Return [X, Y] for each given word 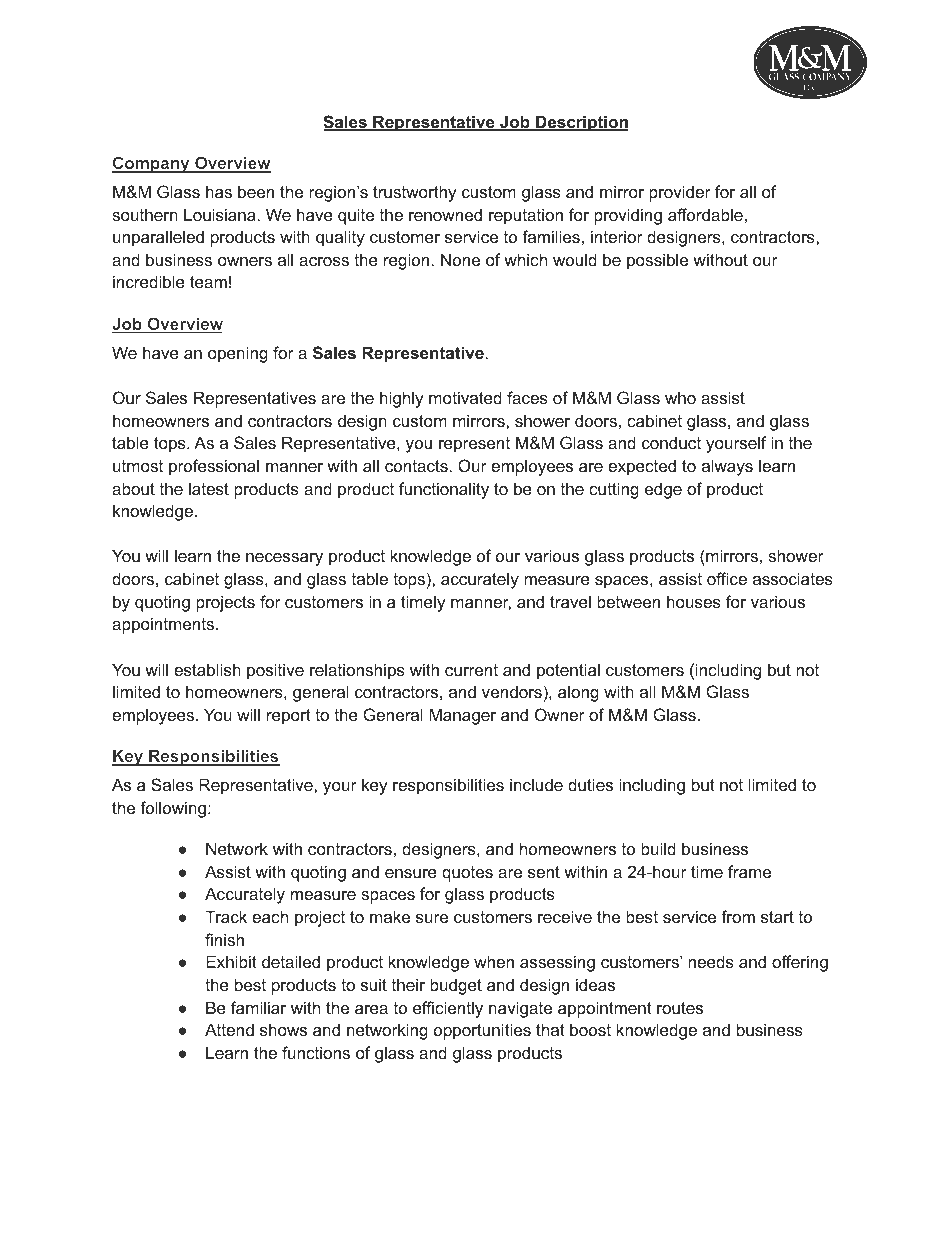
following [173, 809]
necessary [284, 559]
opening [238, 354]
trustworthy [415, 193]
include [536, 784]
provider [680, 193]
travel [570, 601]
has [219, 191]
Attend [229, 1029]
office [727, 578]
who [680, 397]
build [658, 848]
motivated [465, 397]
